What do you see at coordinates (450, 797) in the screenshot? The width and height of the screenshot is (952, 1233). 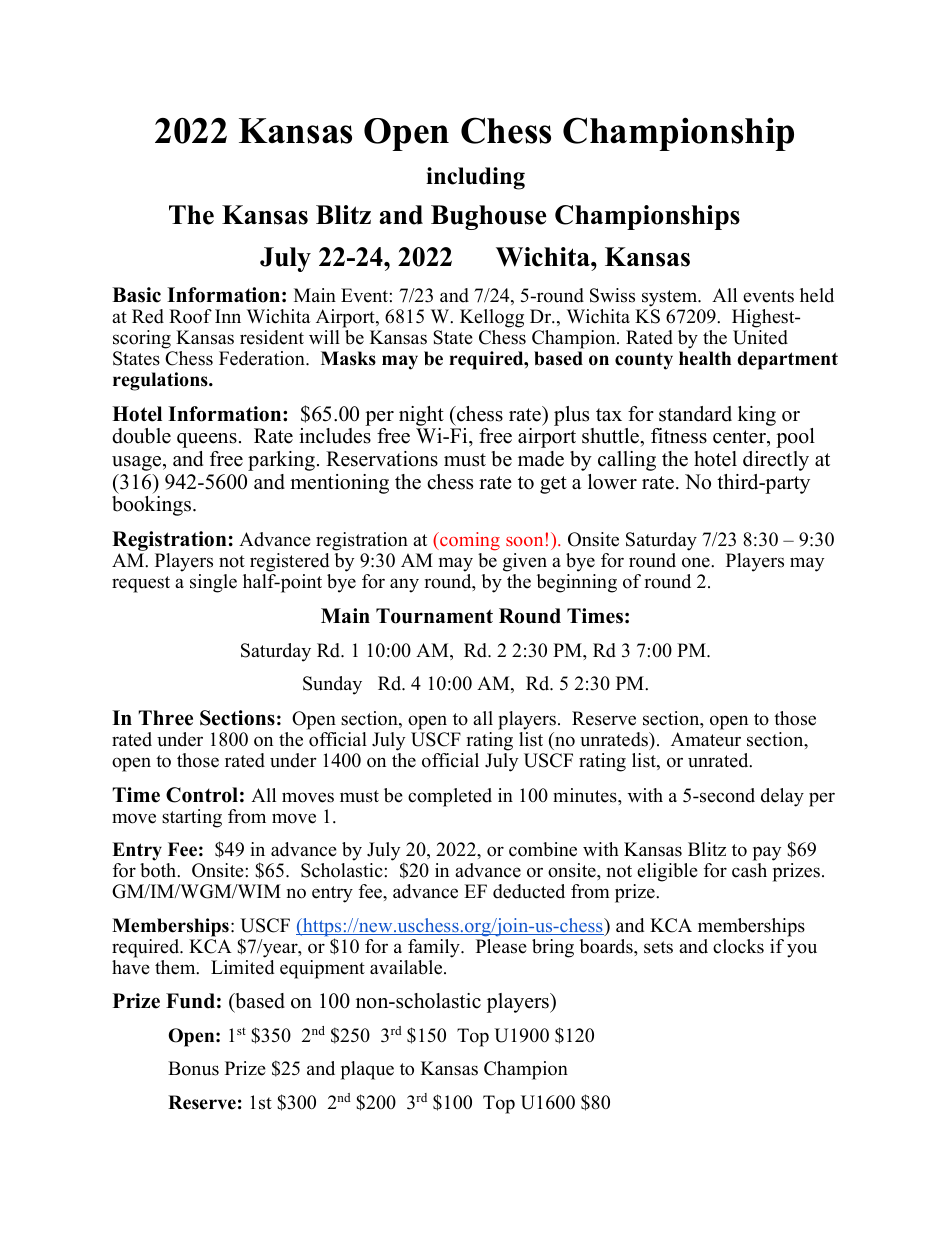 I see `completed` at bounding box center [450, 797].
